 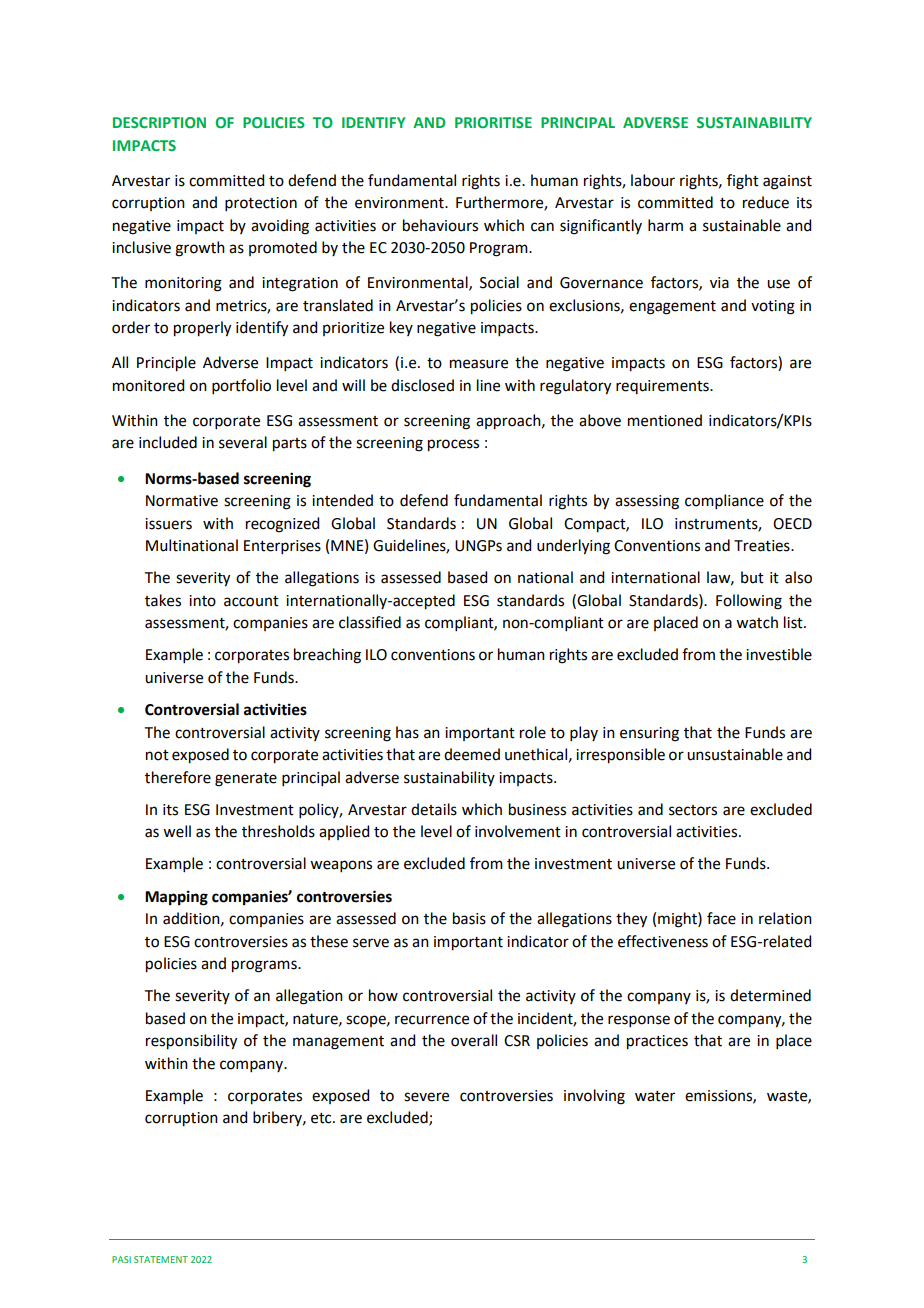 What do you see at coordinates (649, 734) in the document?
I see `ensuring` at bounding box center [649, 734].
